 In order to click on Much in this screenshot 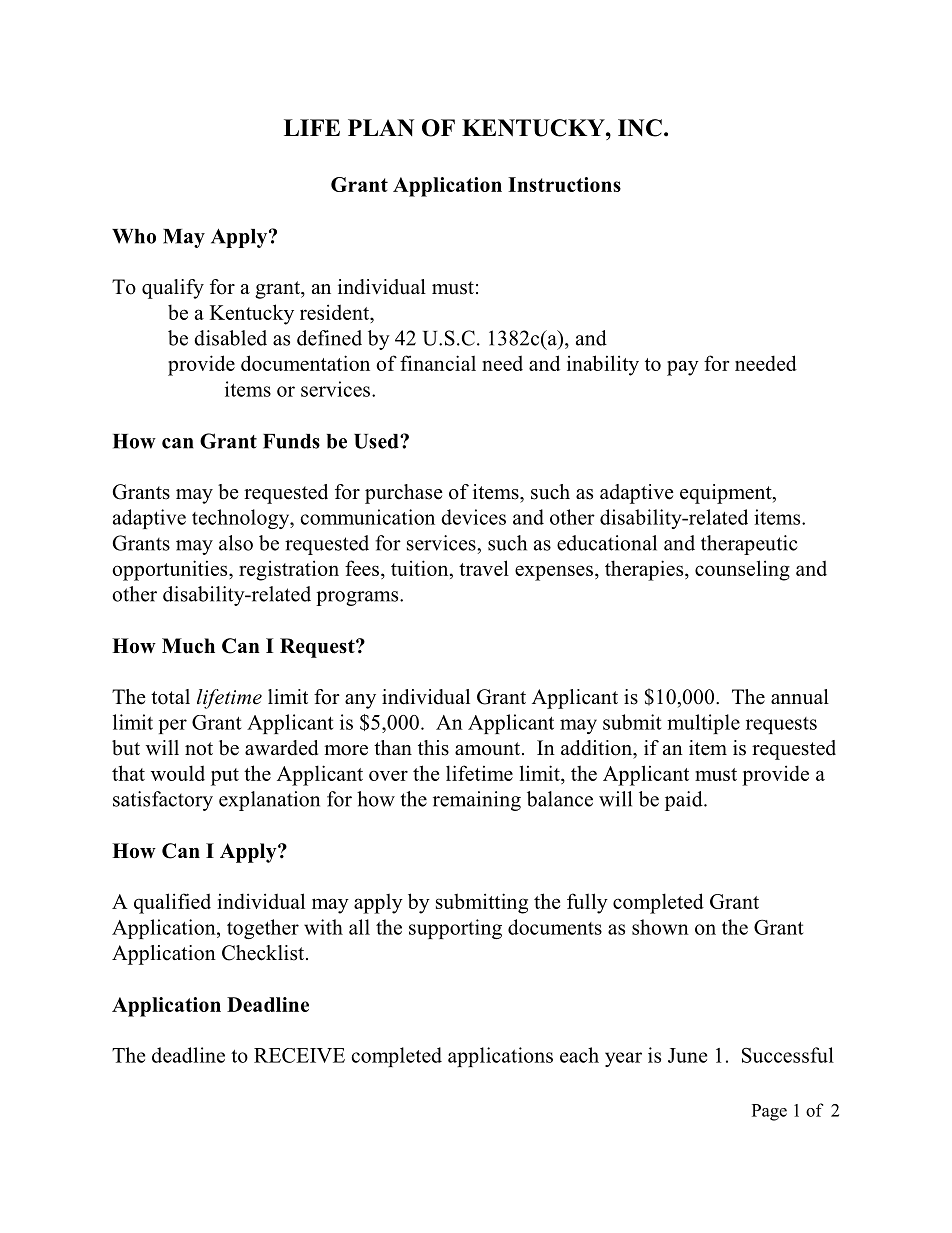, I will do `click(188, 646)`.
